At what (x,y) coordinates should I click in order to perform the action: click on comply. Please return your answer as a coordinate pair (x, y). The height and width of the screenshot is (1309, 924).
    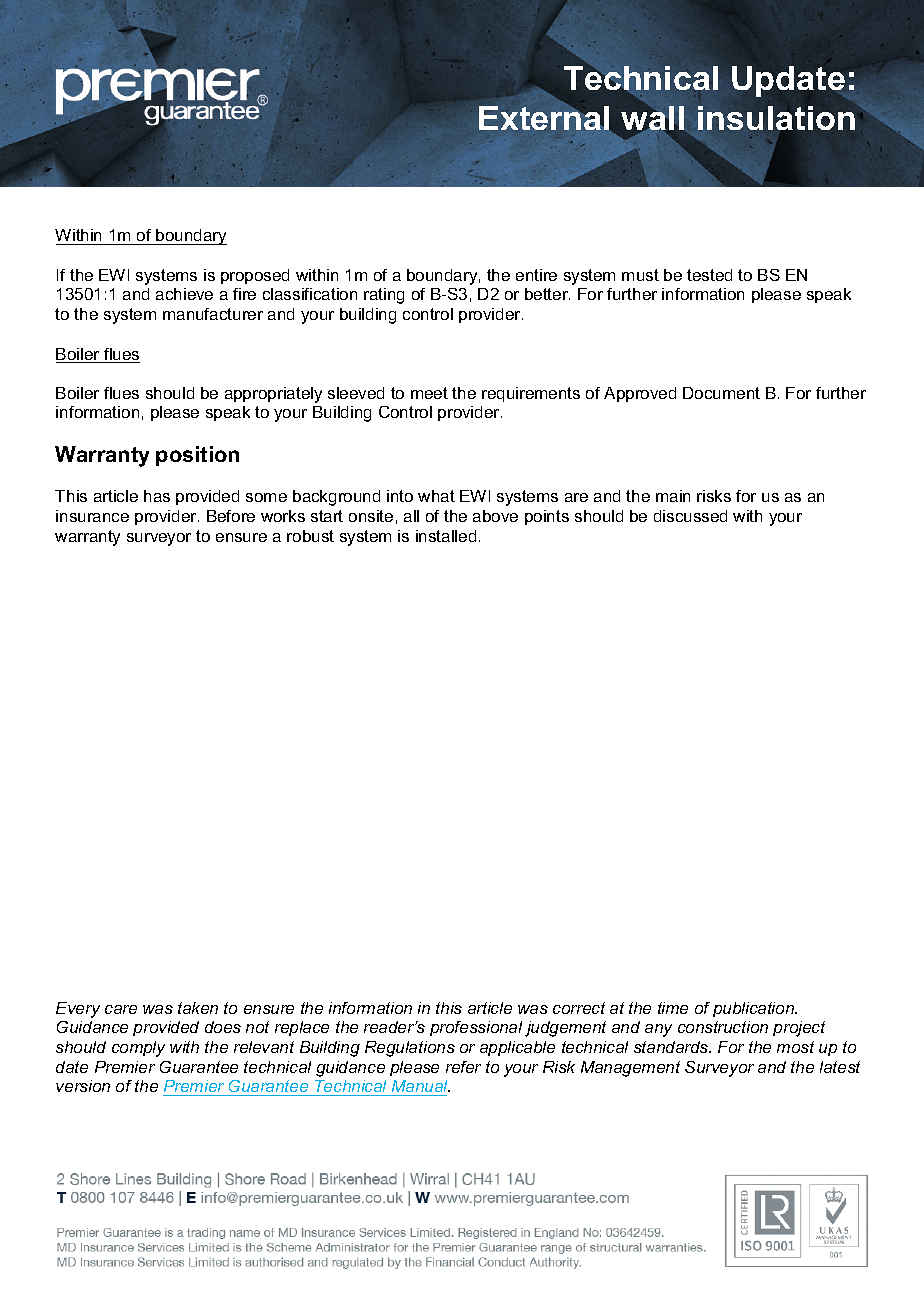
    Looking at the image, I should click on (138, 1049).
